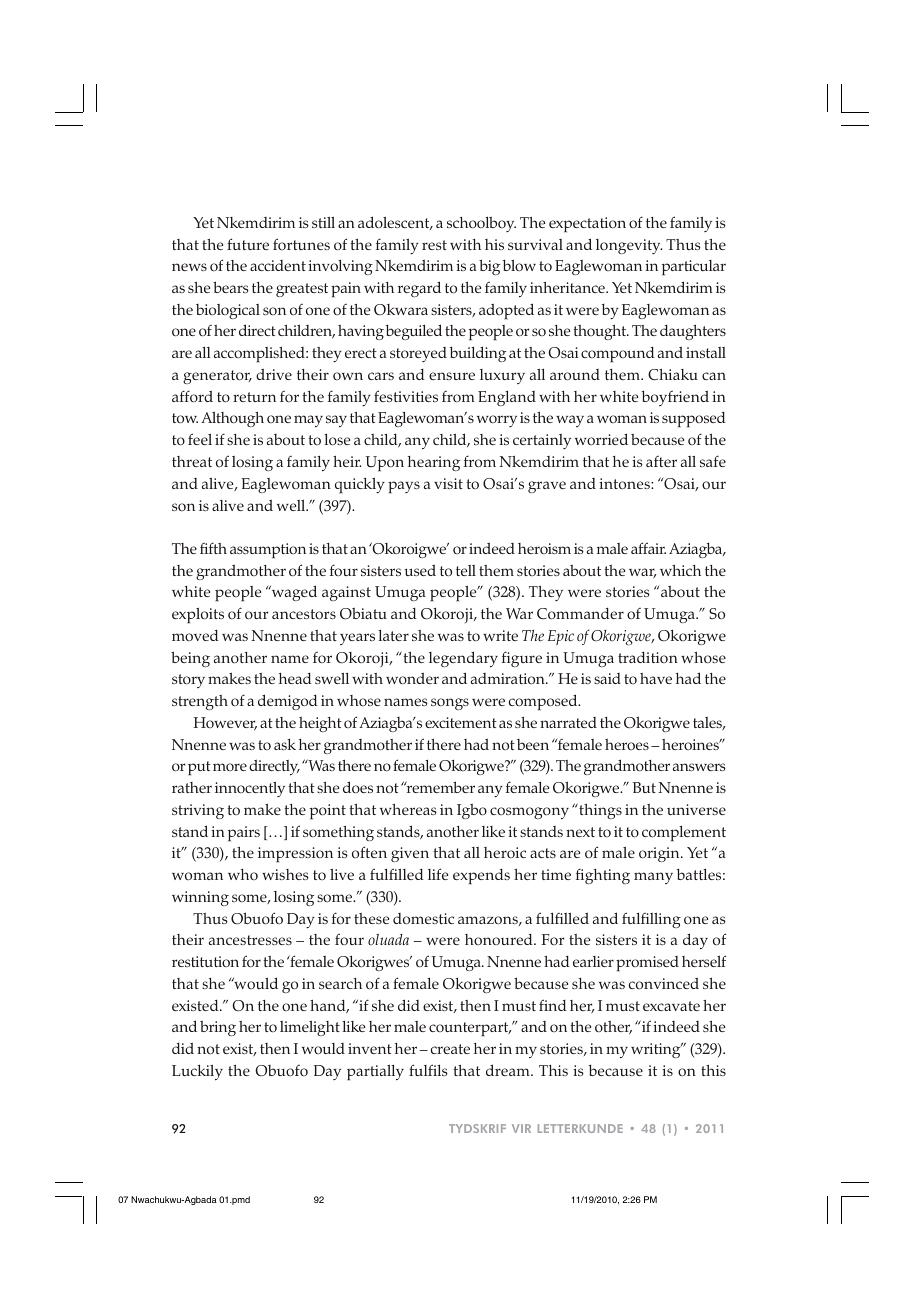  Describe the element at coordinates (497, 421) in the screenshot. I see `worry` at that location.
